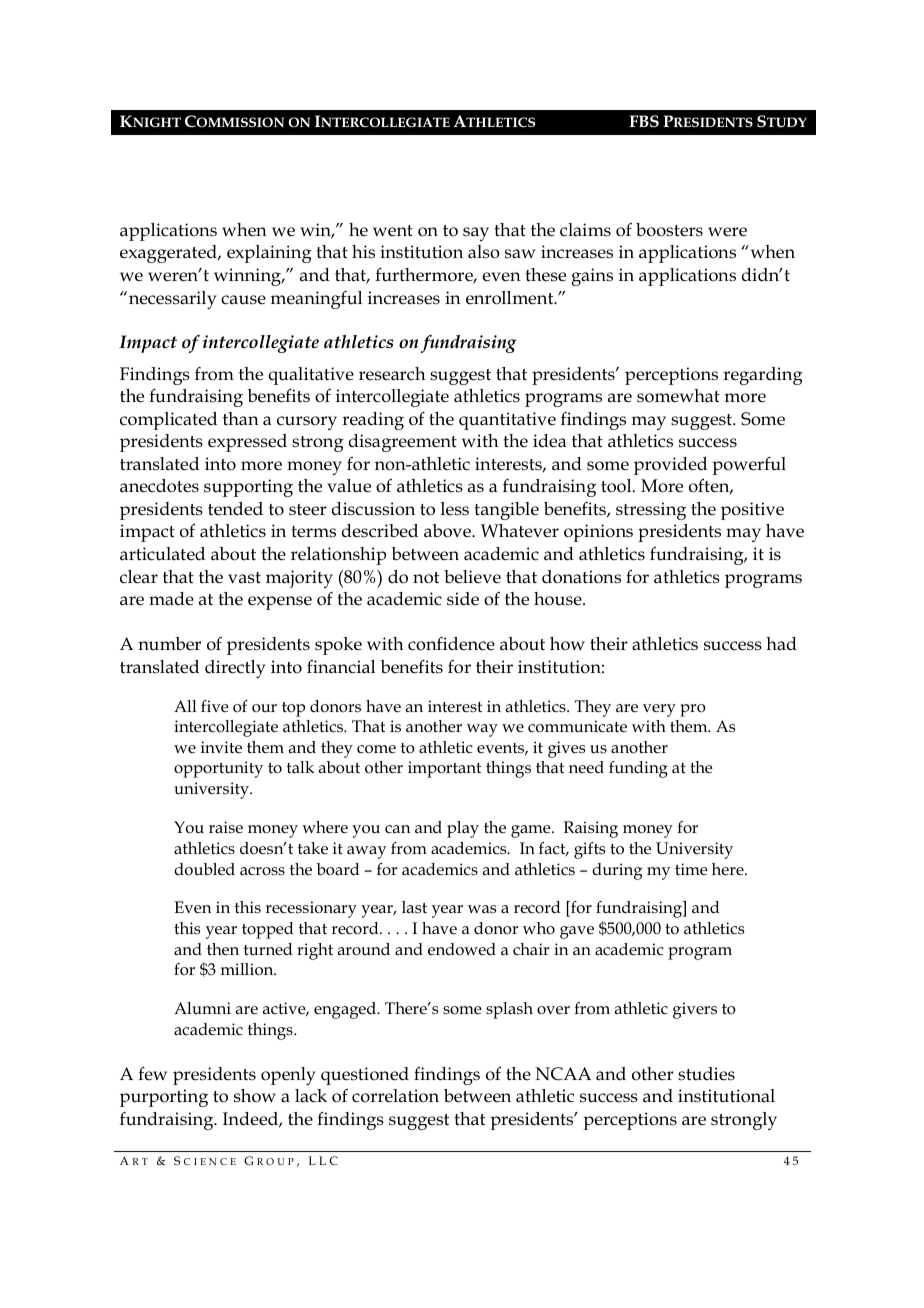 This image has height=1308, width=924. Describe the element at coordinates (476, 234) in the image. I see `say` at that location.
